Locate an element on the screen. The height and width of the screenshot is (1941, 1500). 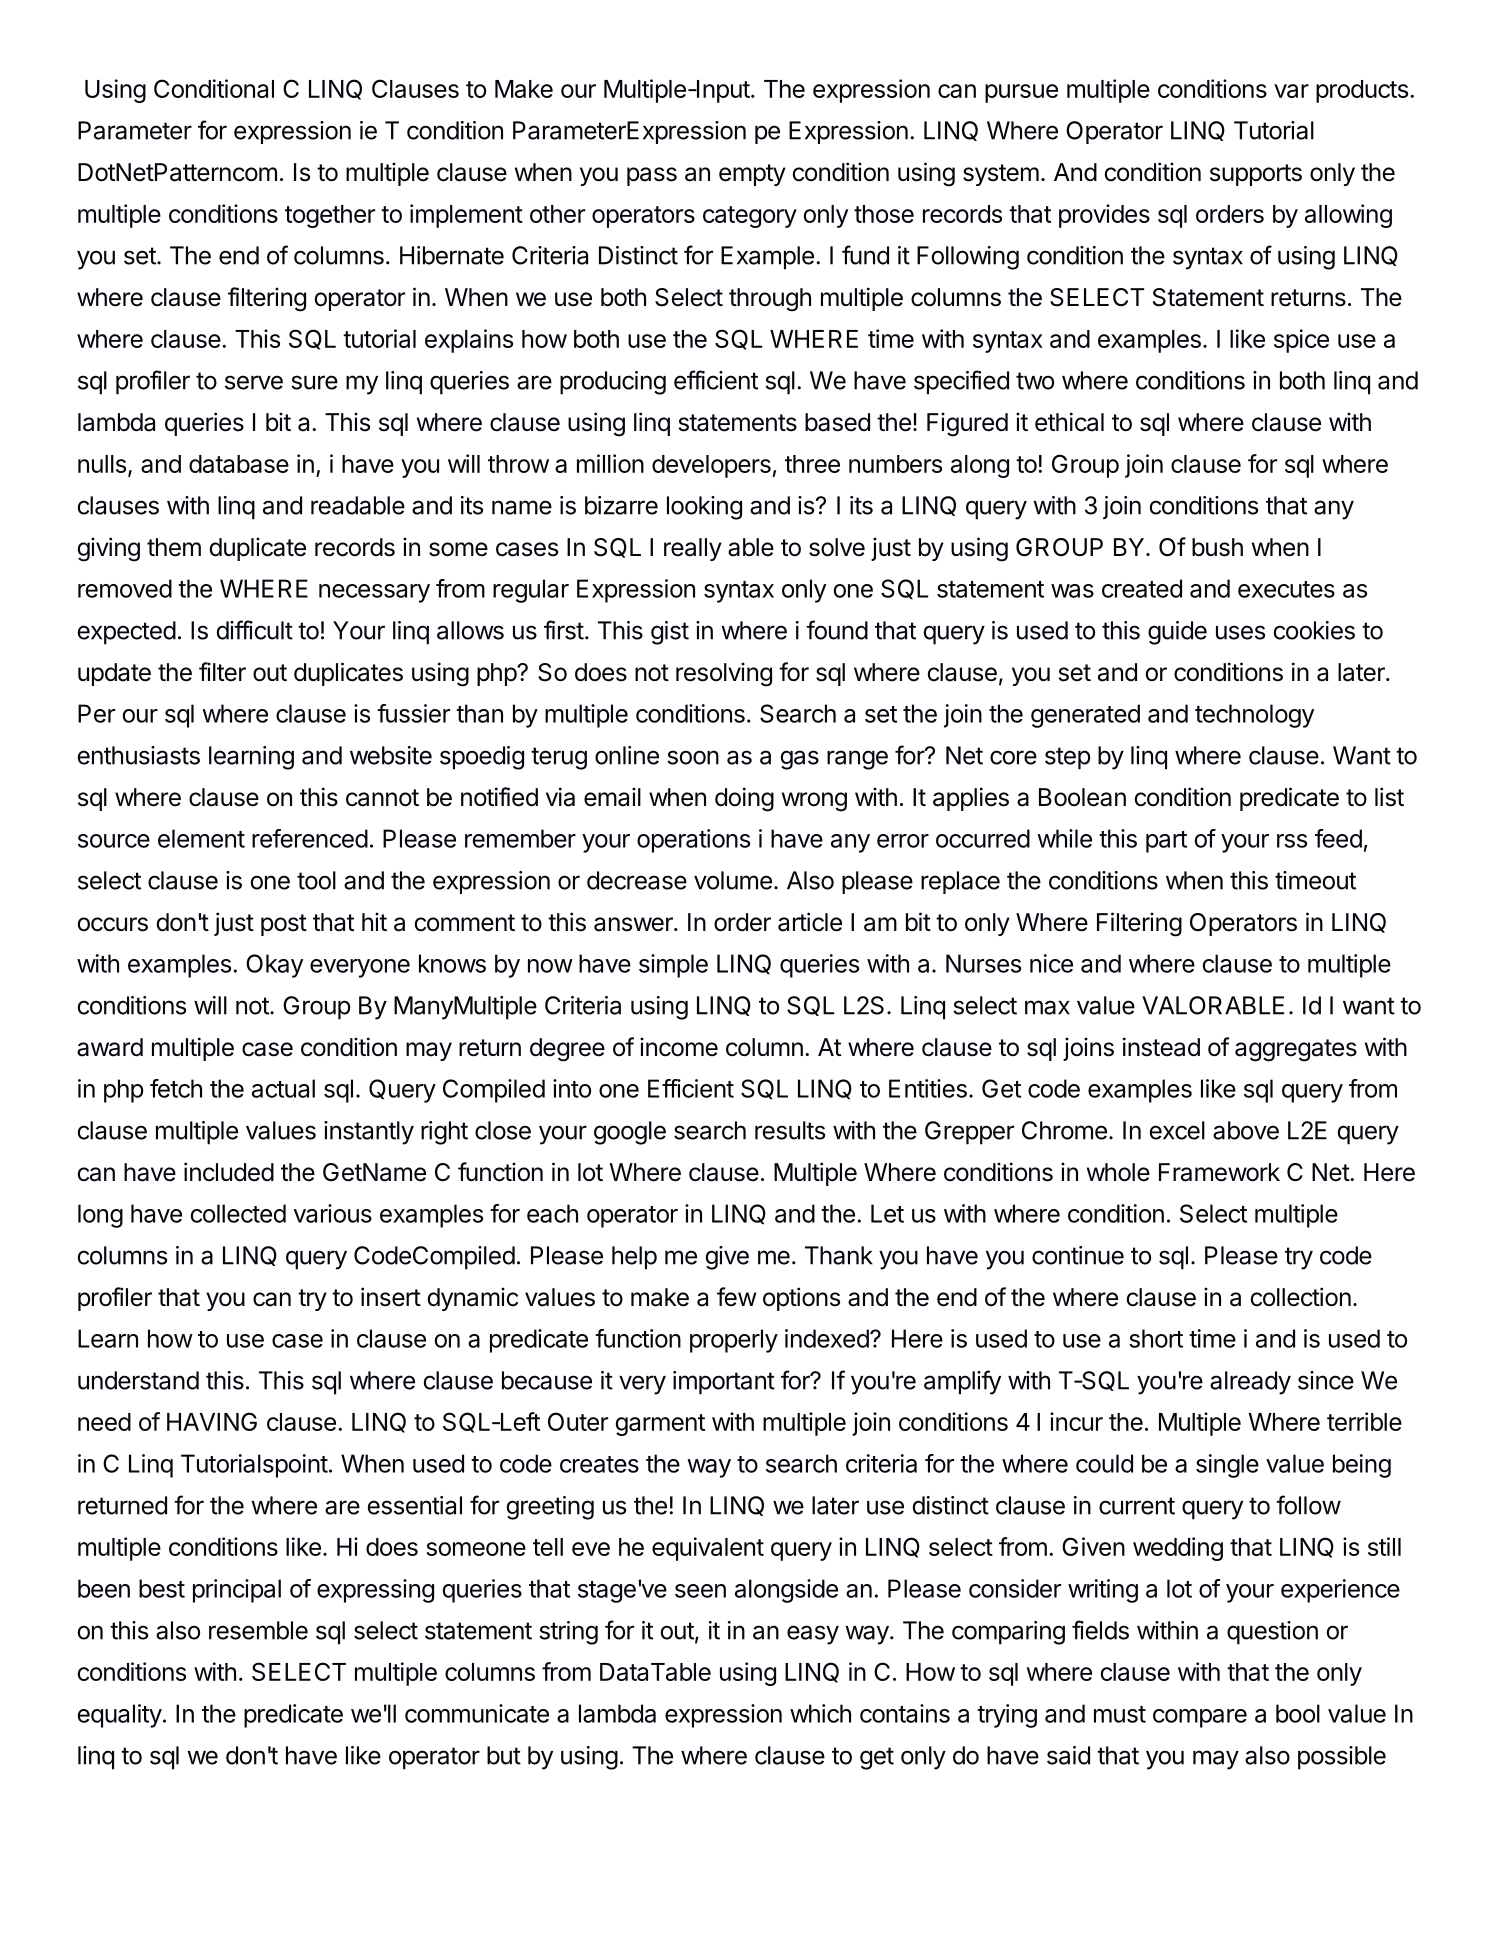
compare is located at coordinates (1200, 1718).
